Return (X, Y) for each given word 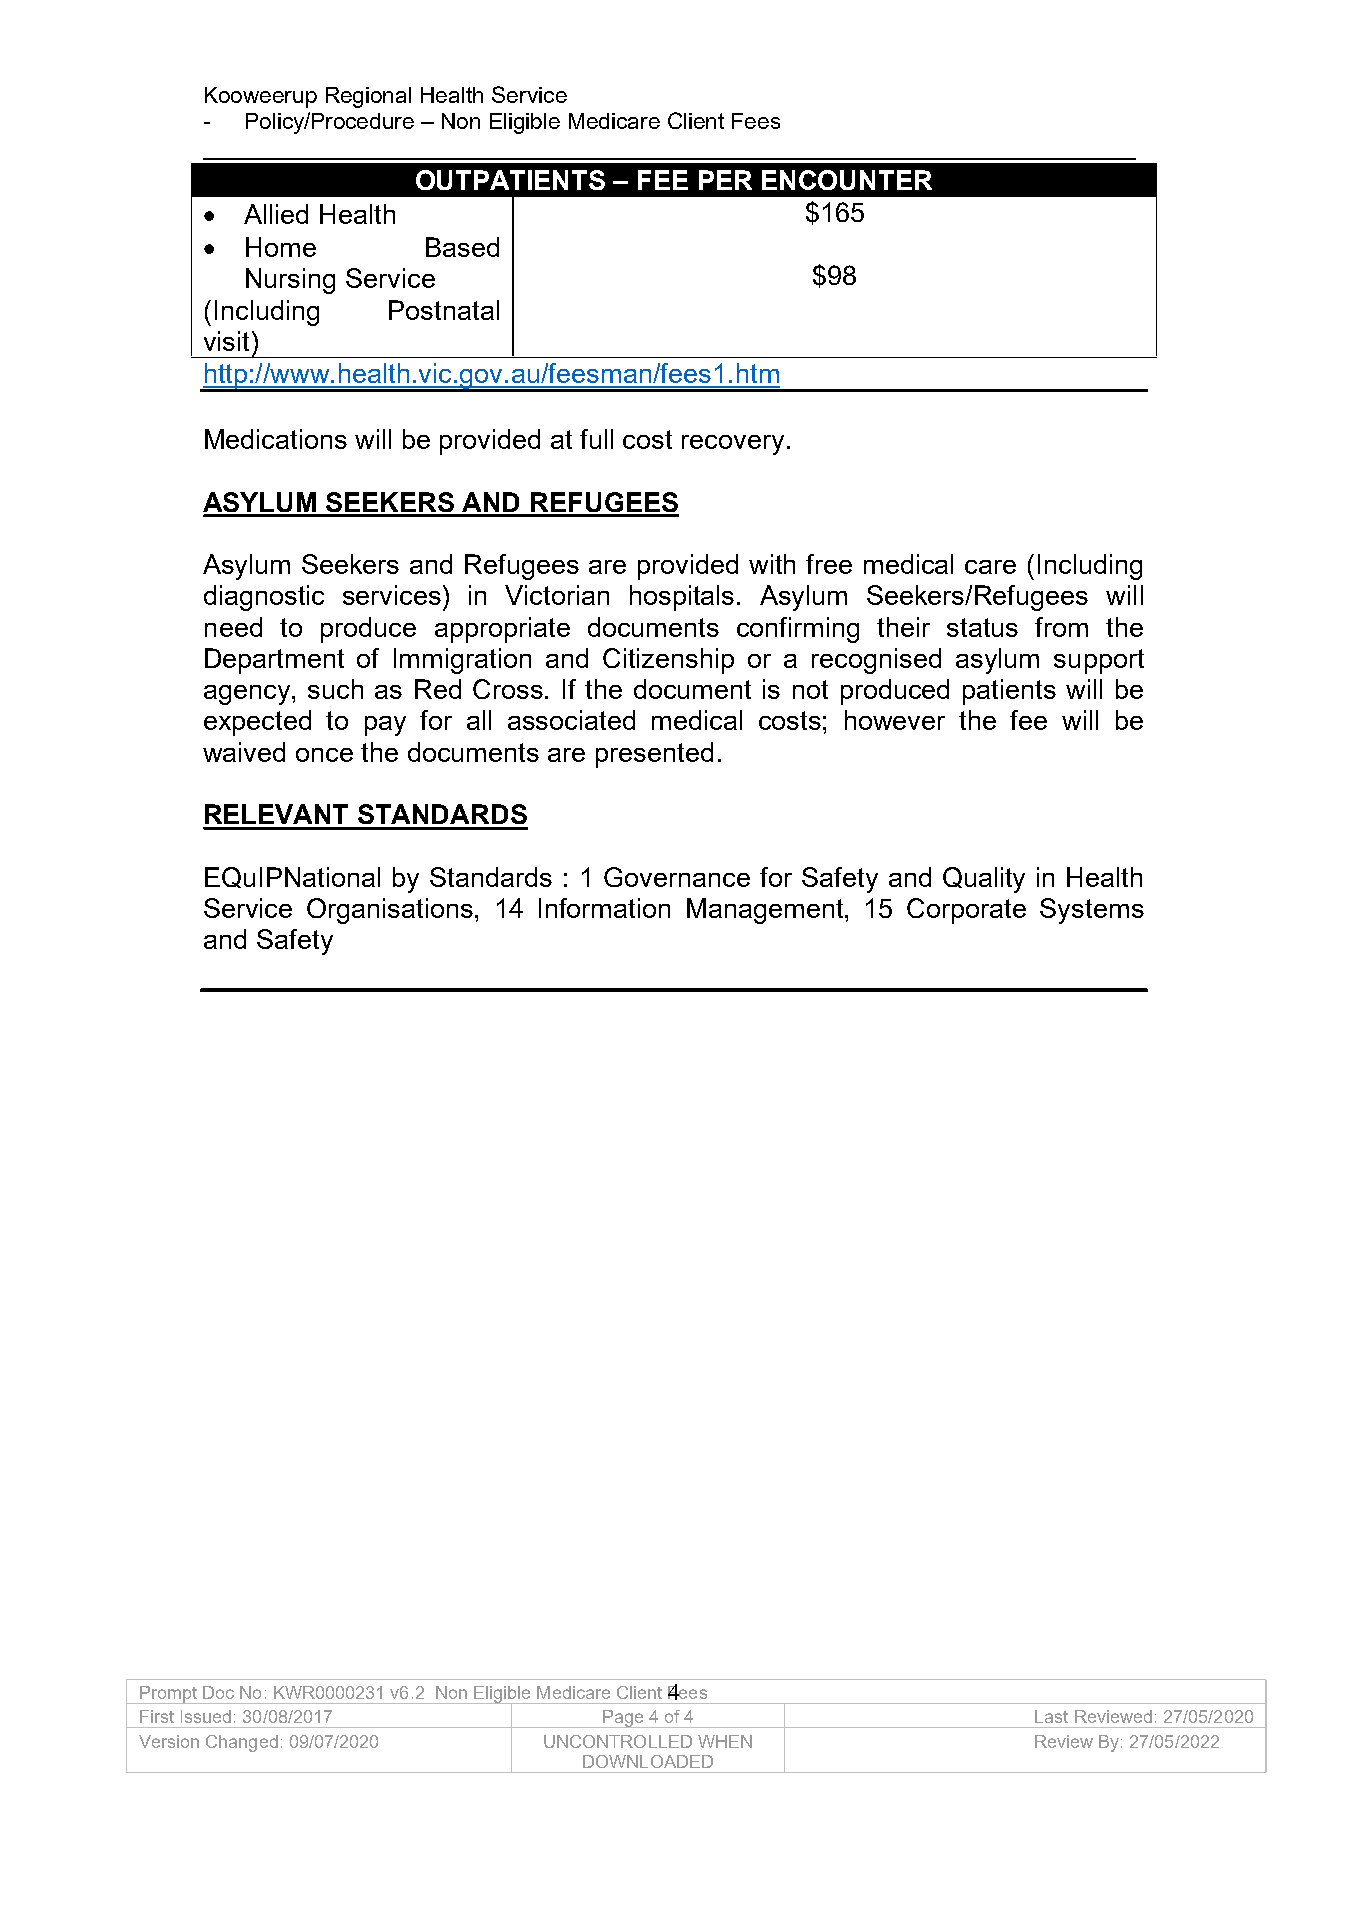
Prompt (168, 1695)
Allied (276, 214)
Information (604, 908)
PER (725, 180)
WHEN (725, 1741)
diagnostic (264, 598)
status (982, 627)
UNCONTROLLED (618, 1741)
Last (1051, 1716)
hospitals (682, 598)
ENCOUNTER (847, 180)
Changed (242, 1743)
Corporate (966, 911)
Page (623, 1719)
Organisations (391, 911)
